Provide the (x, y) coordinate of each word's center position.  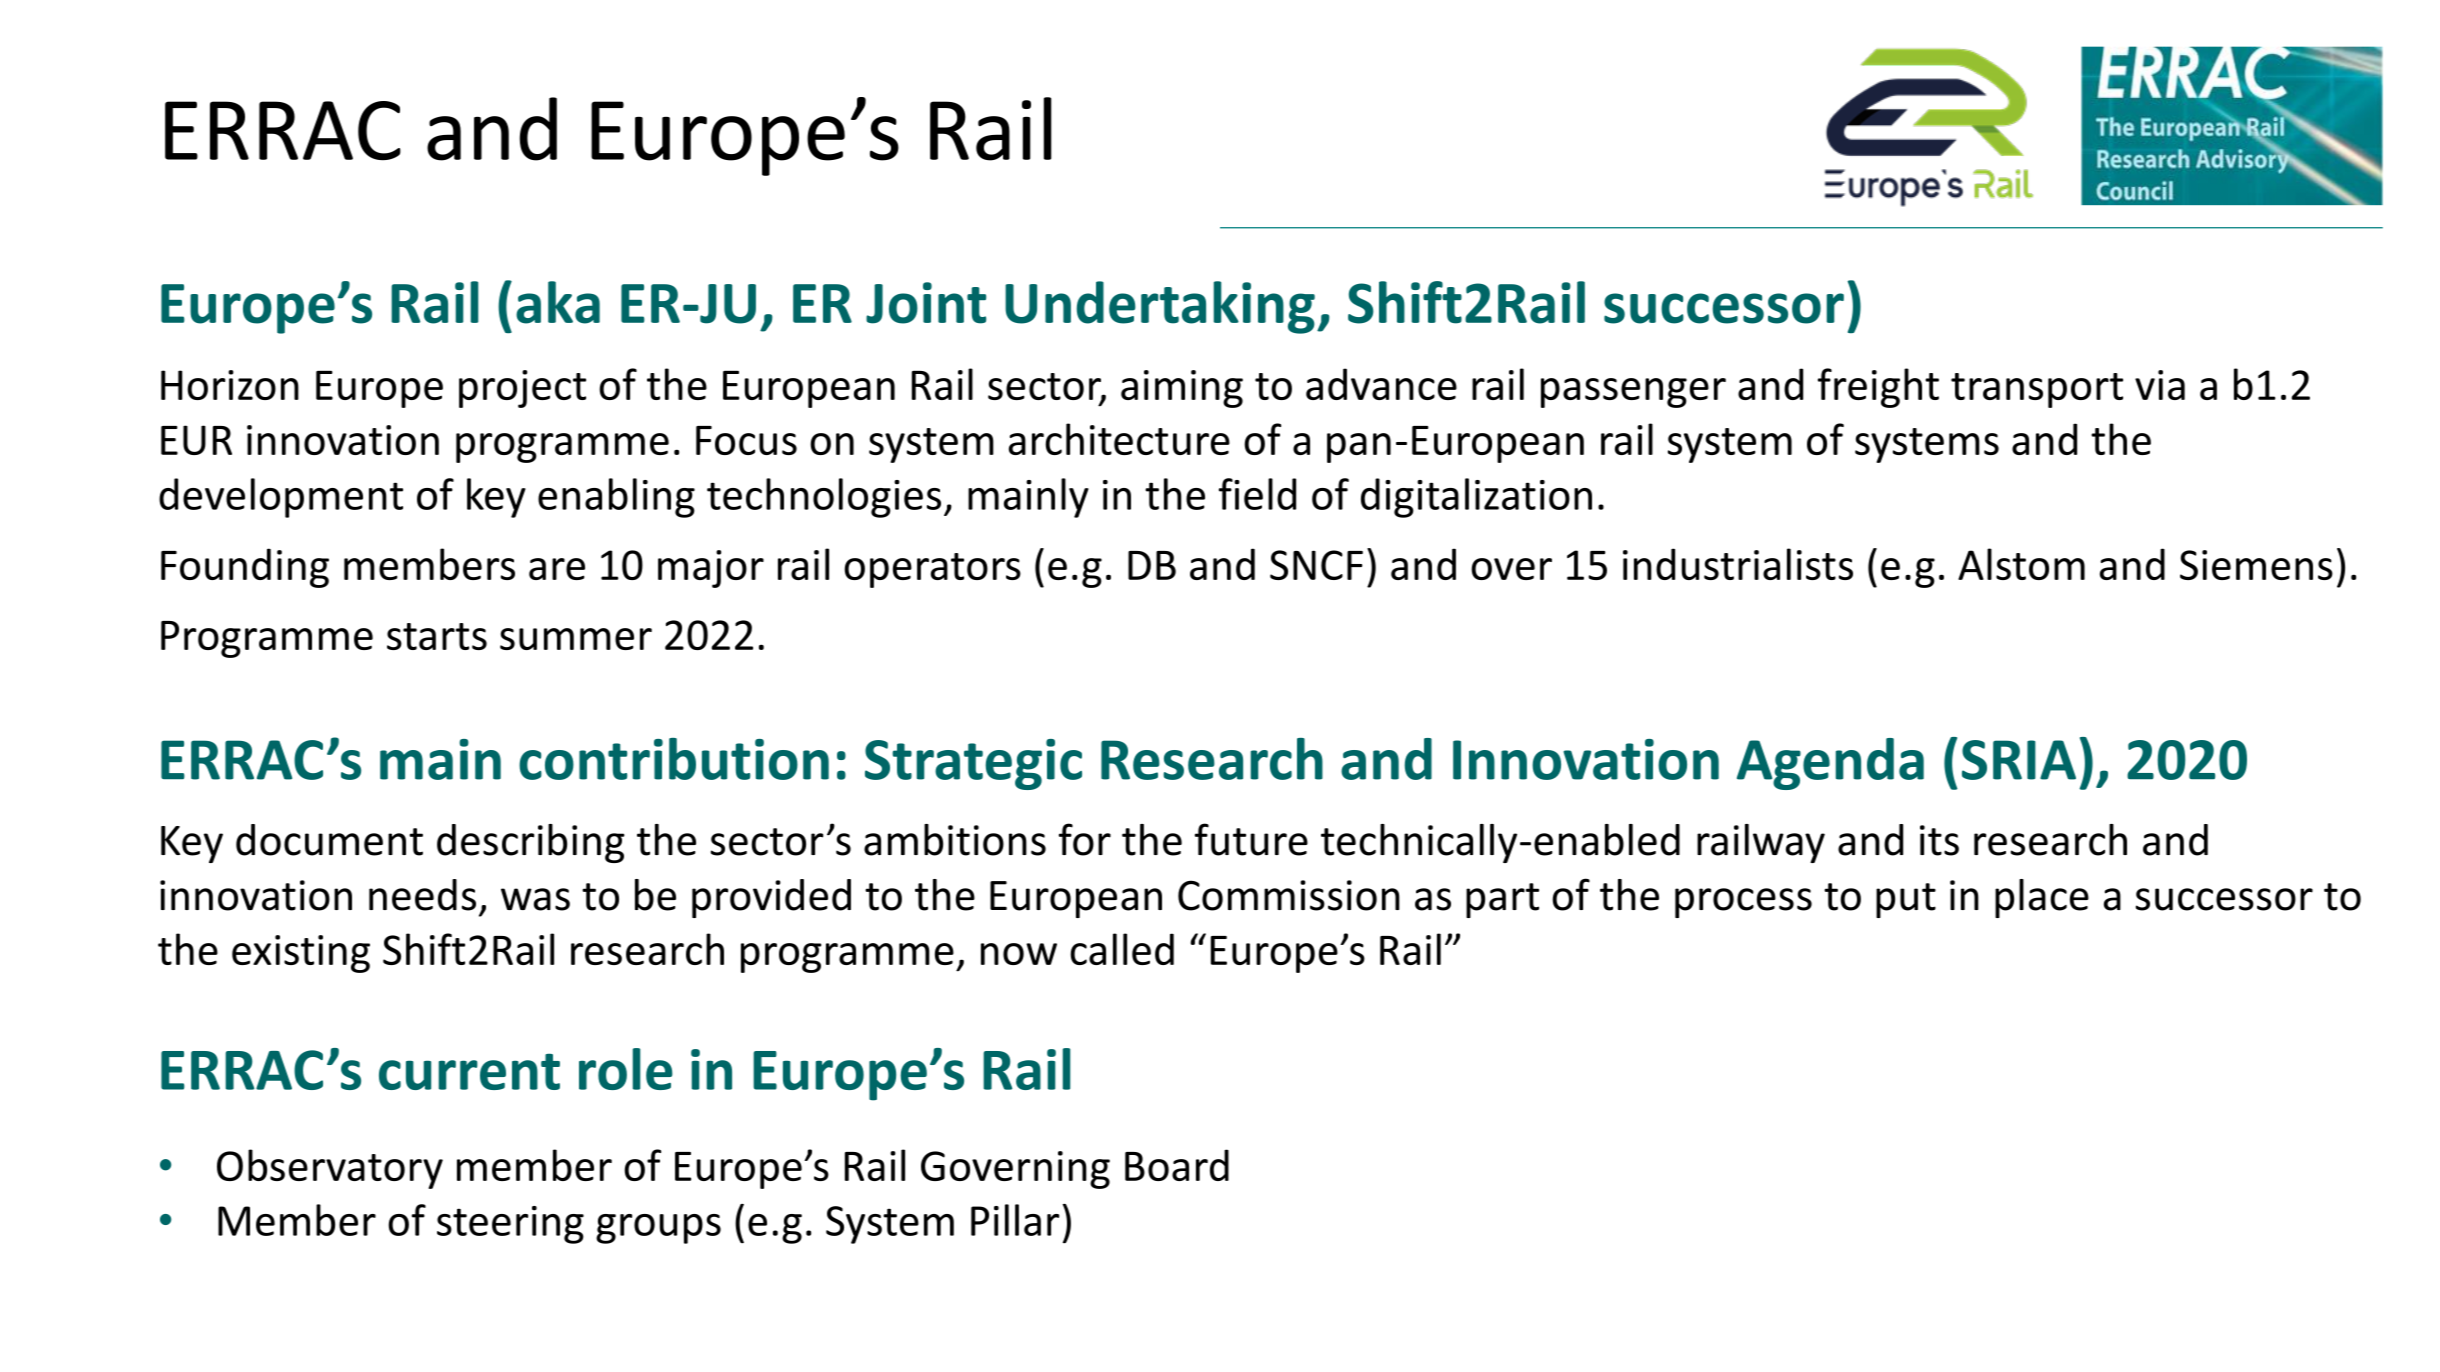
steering (510, 1225)
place (2042, 898)
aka (558, 302)
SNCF (1316, 565)
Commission (1289, 895)
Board (1177, 1165)
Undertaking (1160, 307)
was (535, 899)
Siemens (2256, 565)
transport (2037, 390)
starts (437, 636)
